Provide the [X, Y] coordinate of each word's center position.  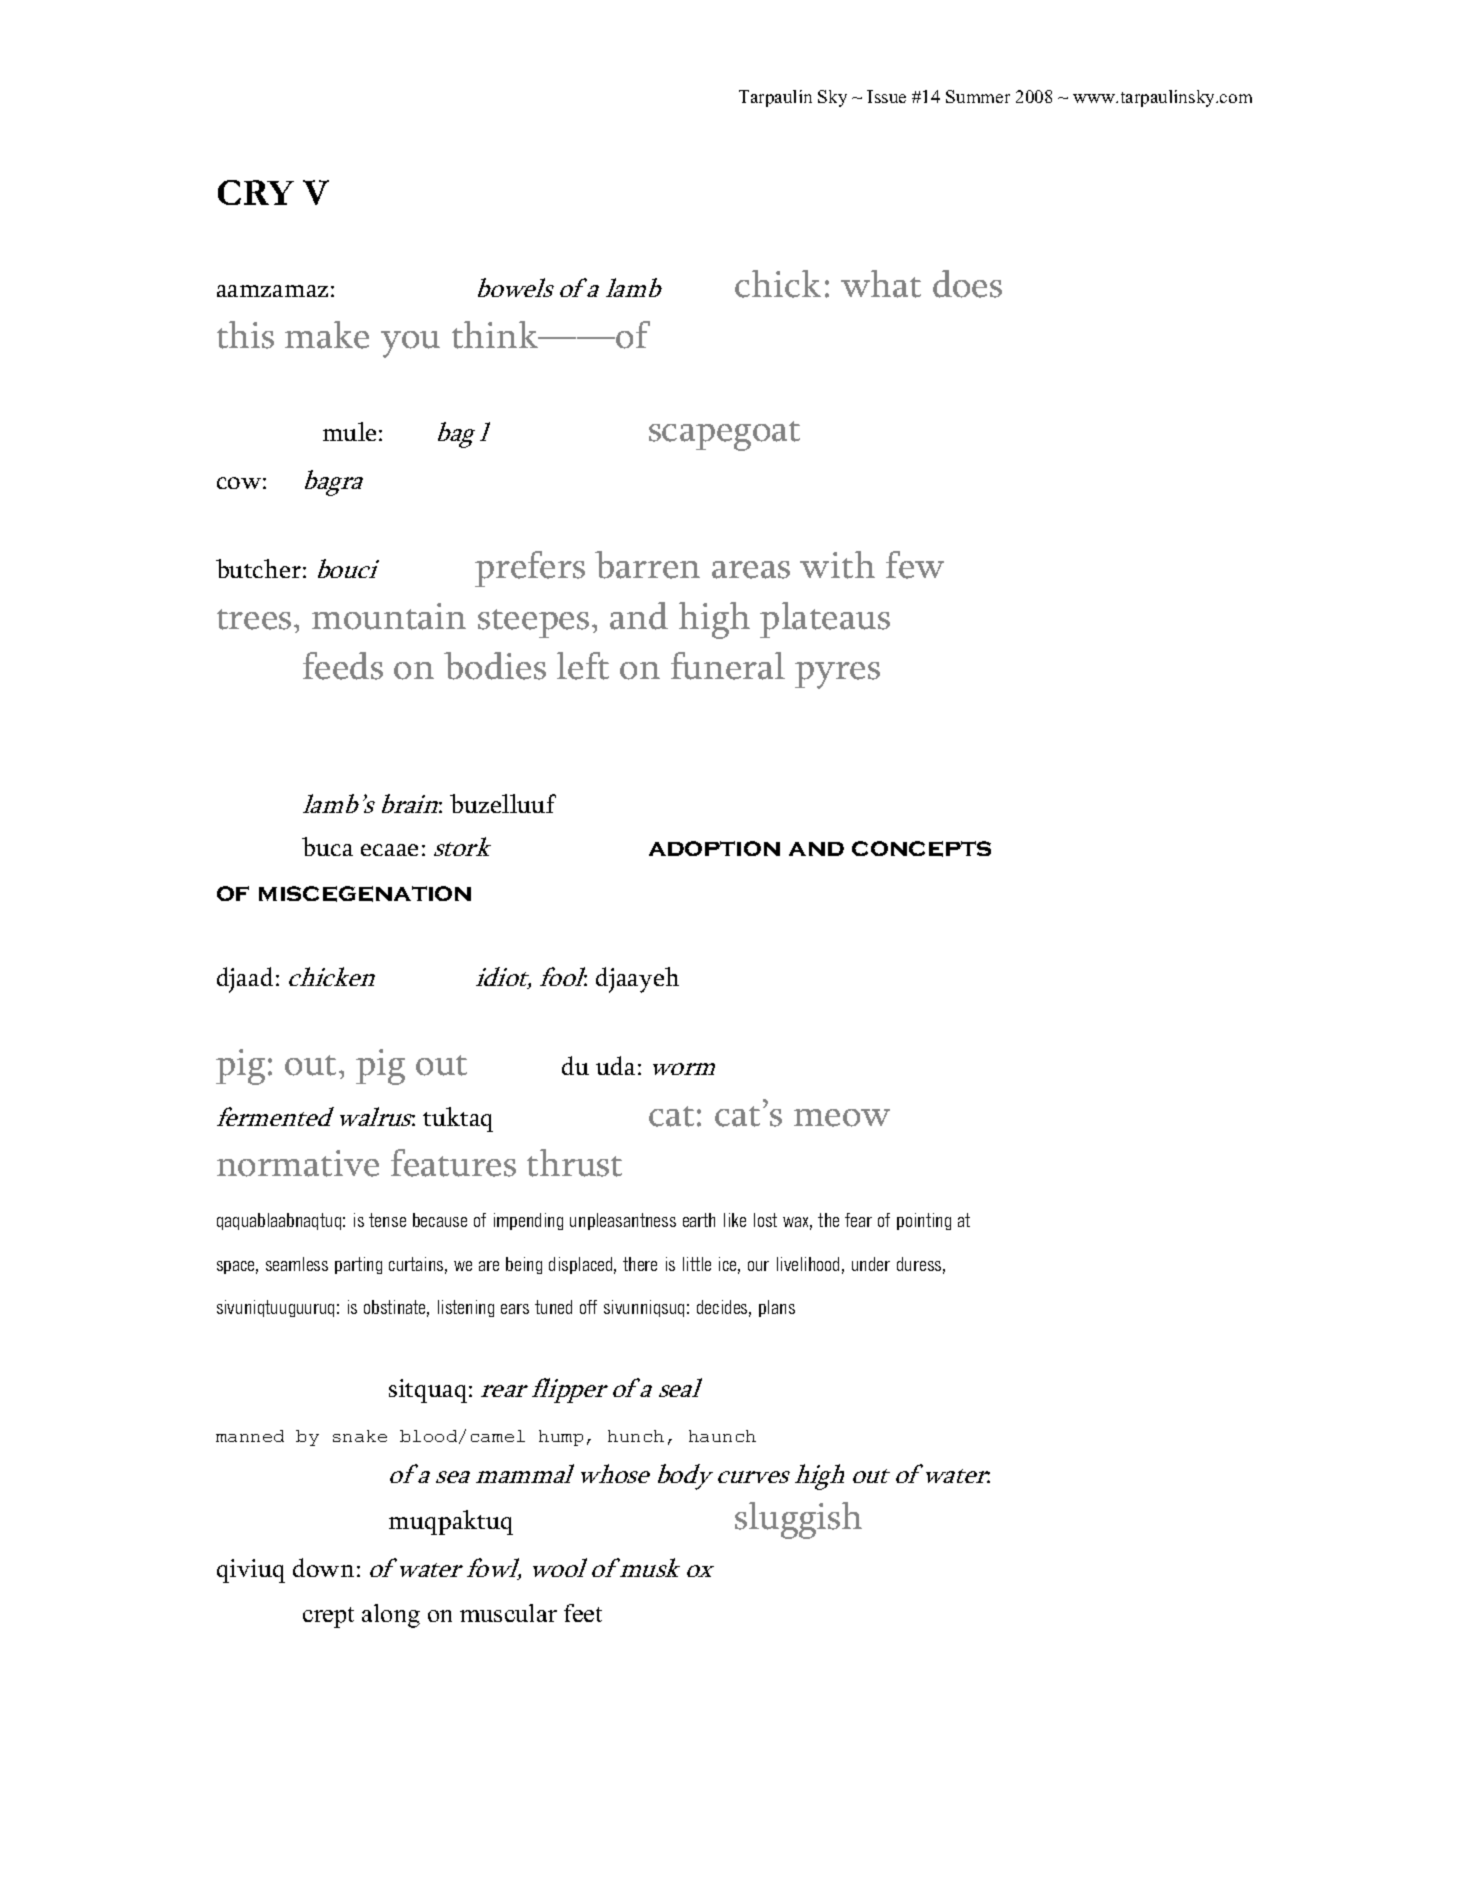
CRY [256, 192]
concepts [921, 849]
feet [583, 1613]
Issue [886, 96]
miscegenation [365, 894]
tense [387, 1220]
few [915, 565]
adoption [714, 848]
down [323, 1567]
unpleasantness [623, 1221]
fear [858, 1220]
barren [647, 565]
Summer [978, 96]
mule [349, 431]
